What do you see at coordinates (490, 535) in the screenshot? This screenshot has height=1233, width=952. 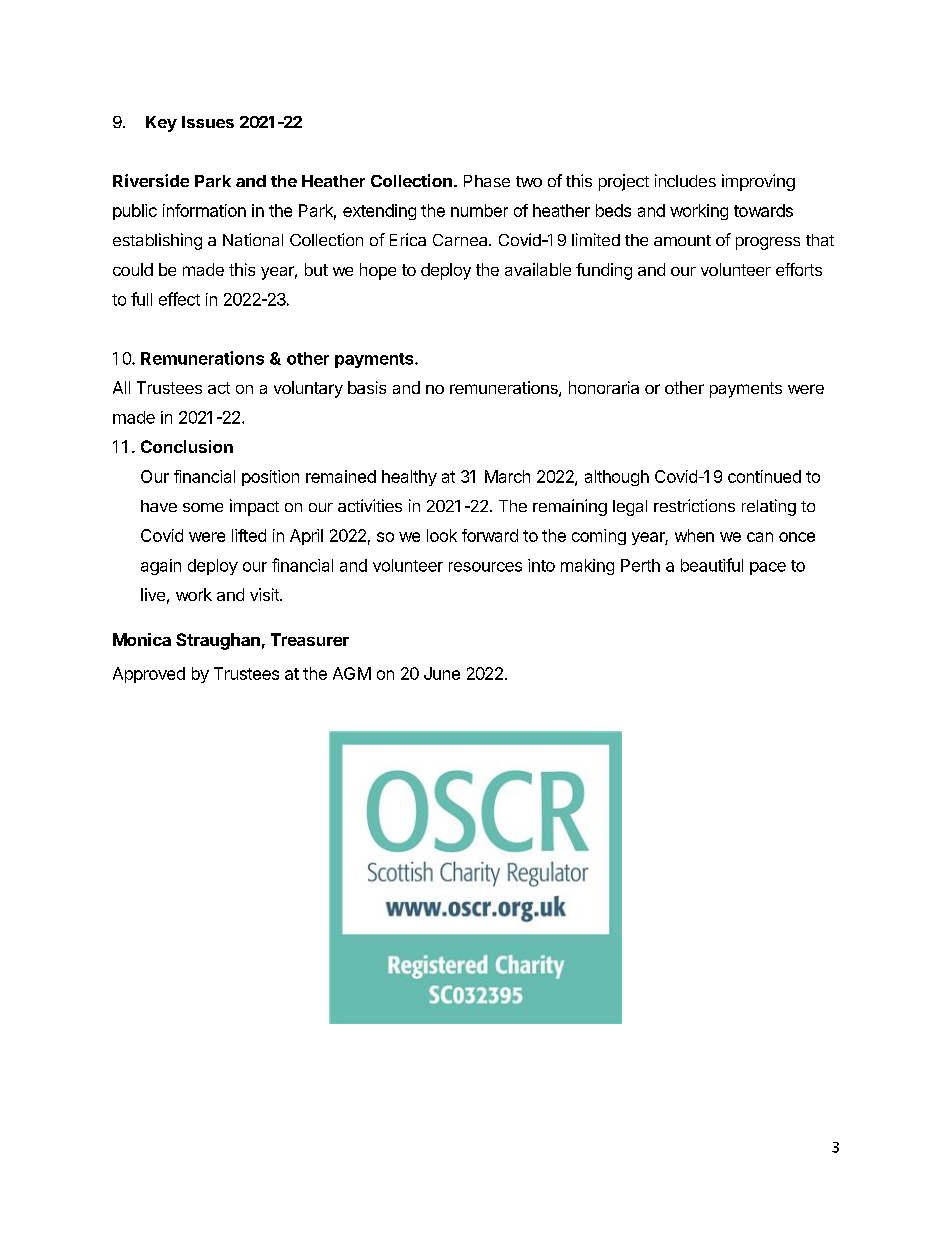 I see `forward` at bounding box center [490, 535].
